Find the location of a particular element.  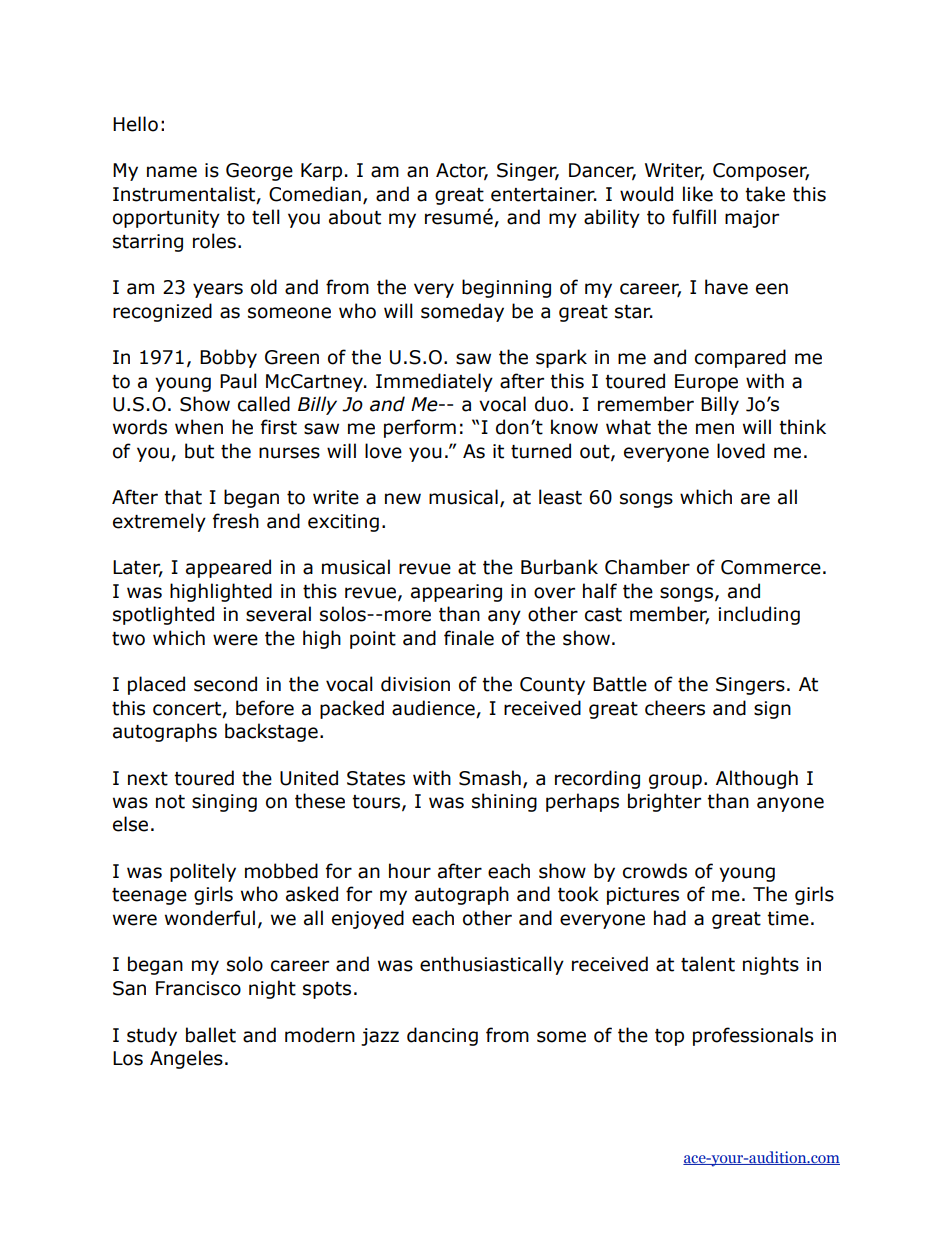

Composer is located at coordinates (761, 172).
